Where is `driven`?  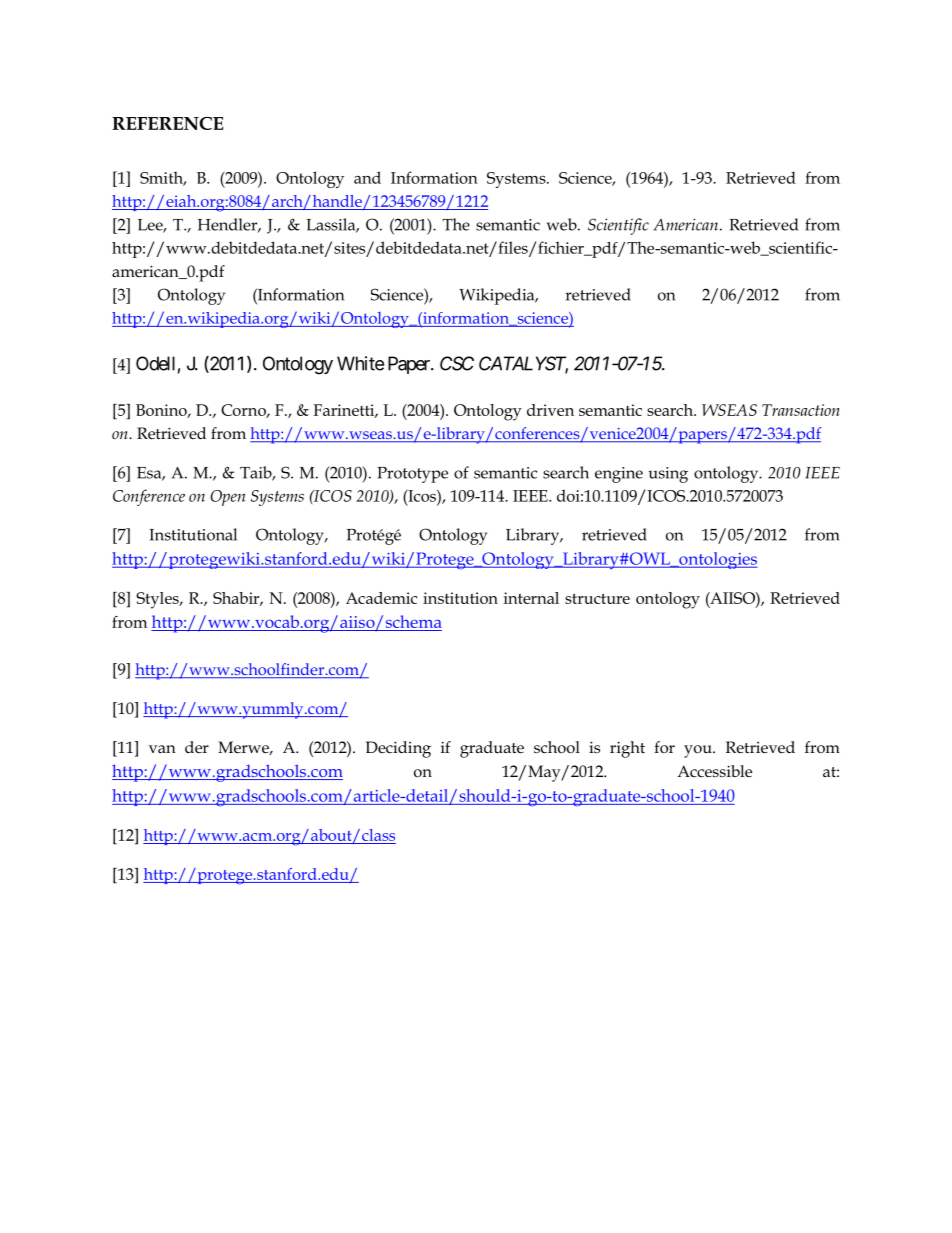 driven is located at coordinates (550, 410).
